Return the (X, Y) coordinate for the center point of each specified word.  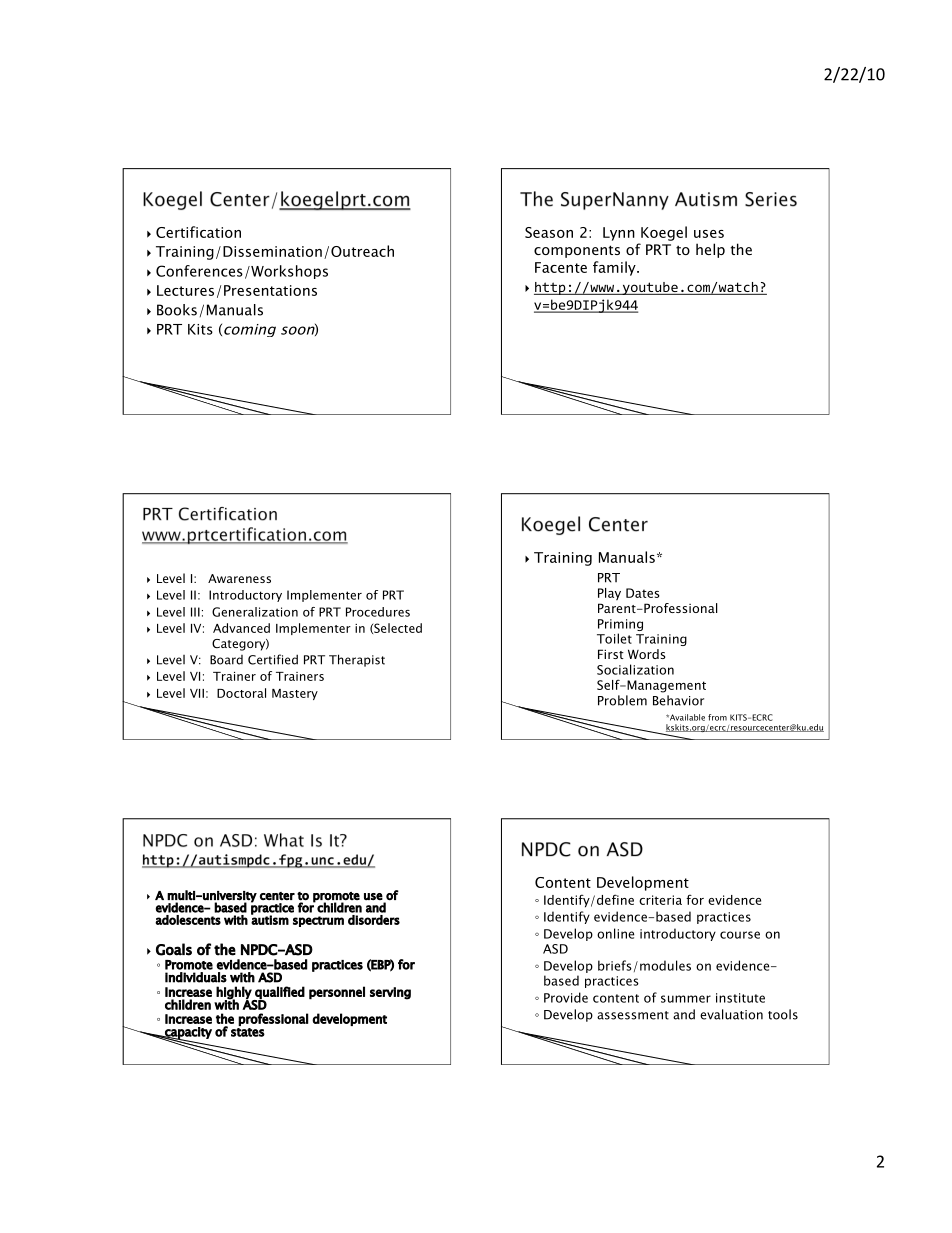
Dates (643, 593)
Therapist (357, 660)
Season (549, 232)
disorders (374, 920)
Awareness (239, 578)
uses (709, 234)
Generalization (255, 612)
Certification (198, 232)
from (717, 717)
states (248, 1032)
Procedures (378, 612)
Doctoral (241, 693)
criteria (660, 900)
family (615, 268)
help (710, 250)
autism (270, 919)
